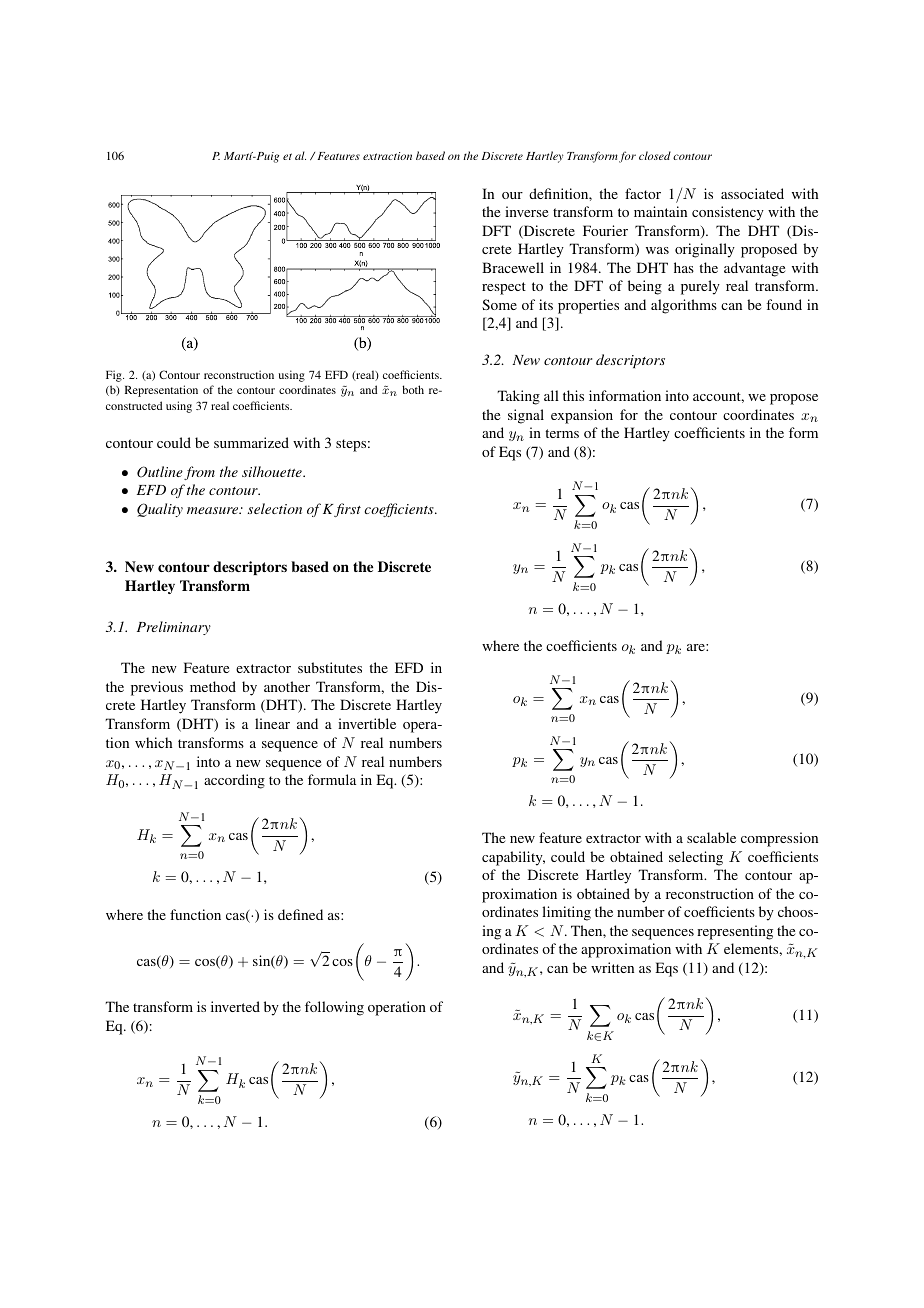 This image has width=924, height=1308. I want to click on substitutes, so click(330, 667).
